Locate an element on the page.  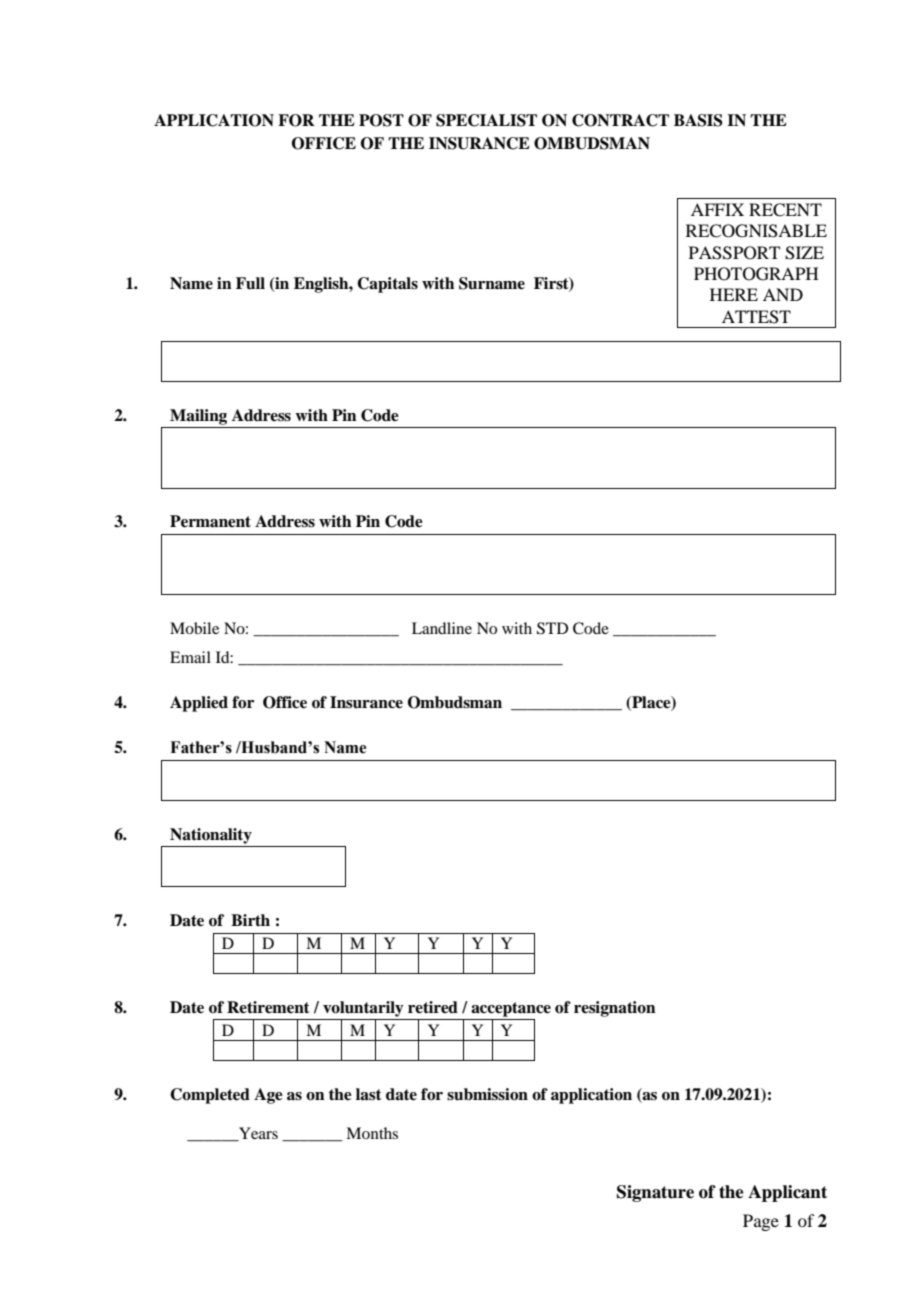
BASIS is located at coordinates (698, 120).
